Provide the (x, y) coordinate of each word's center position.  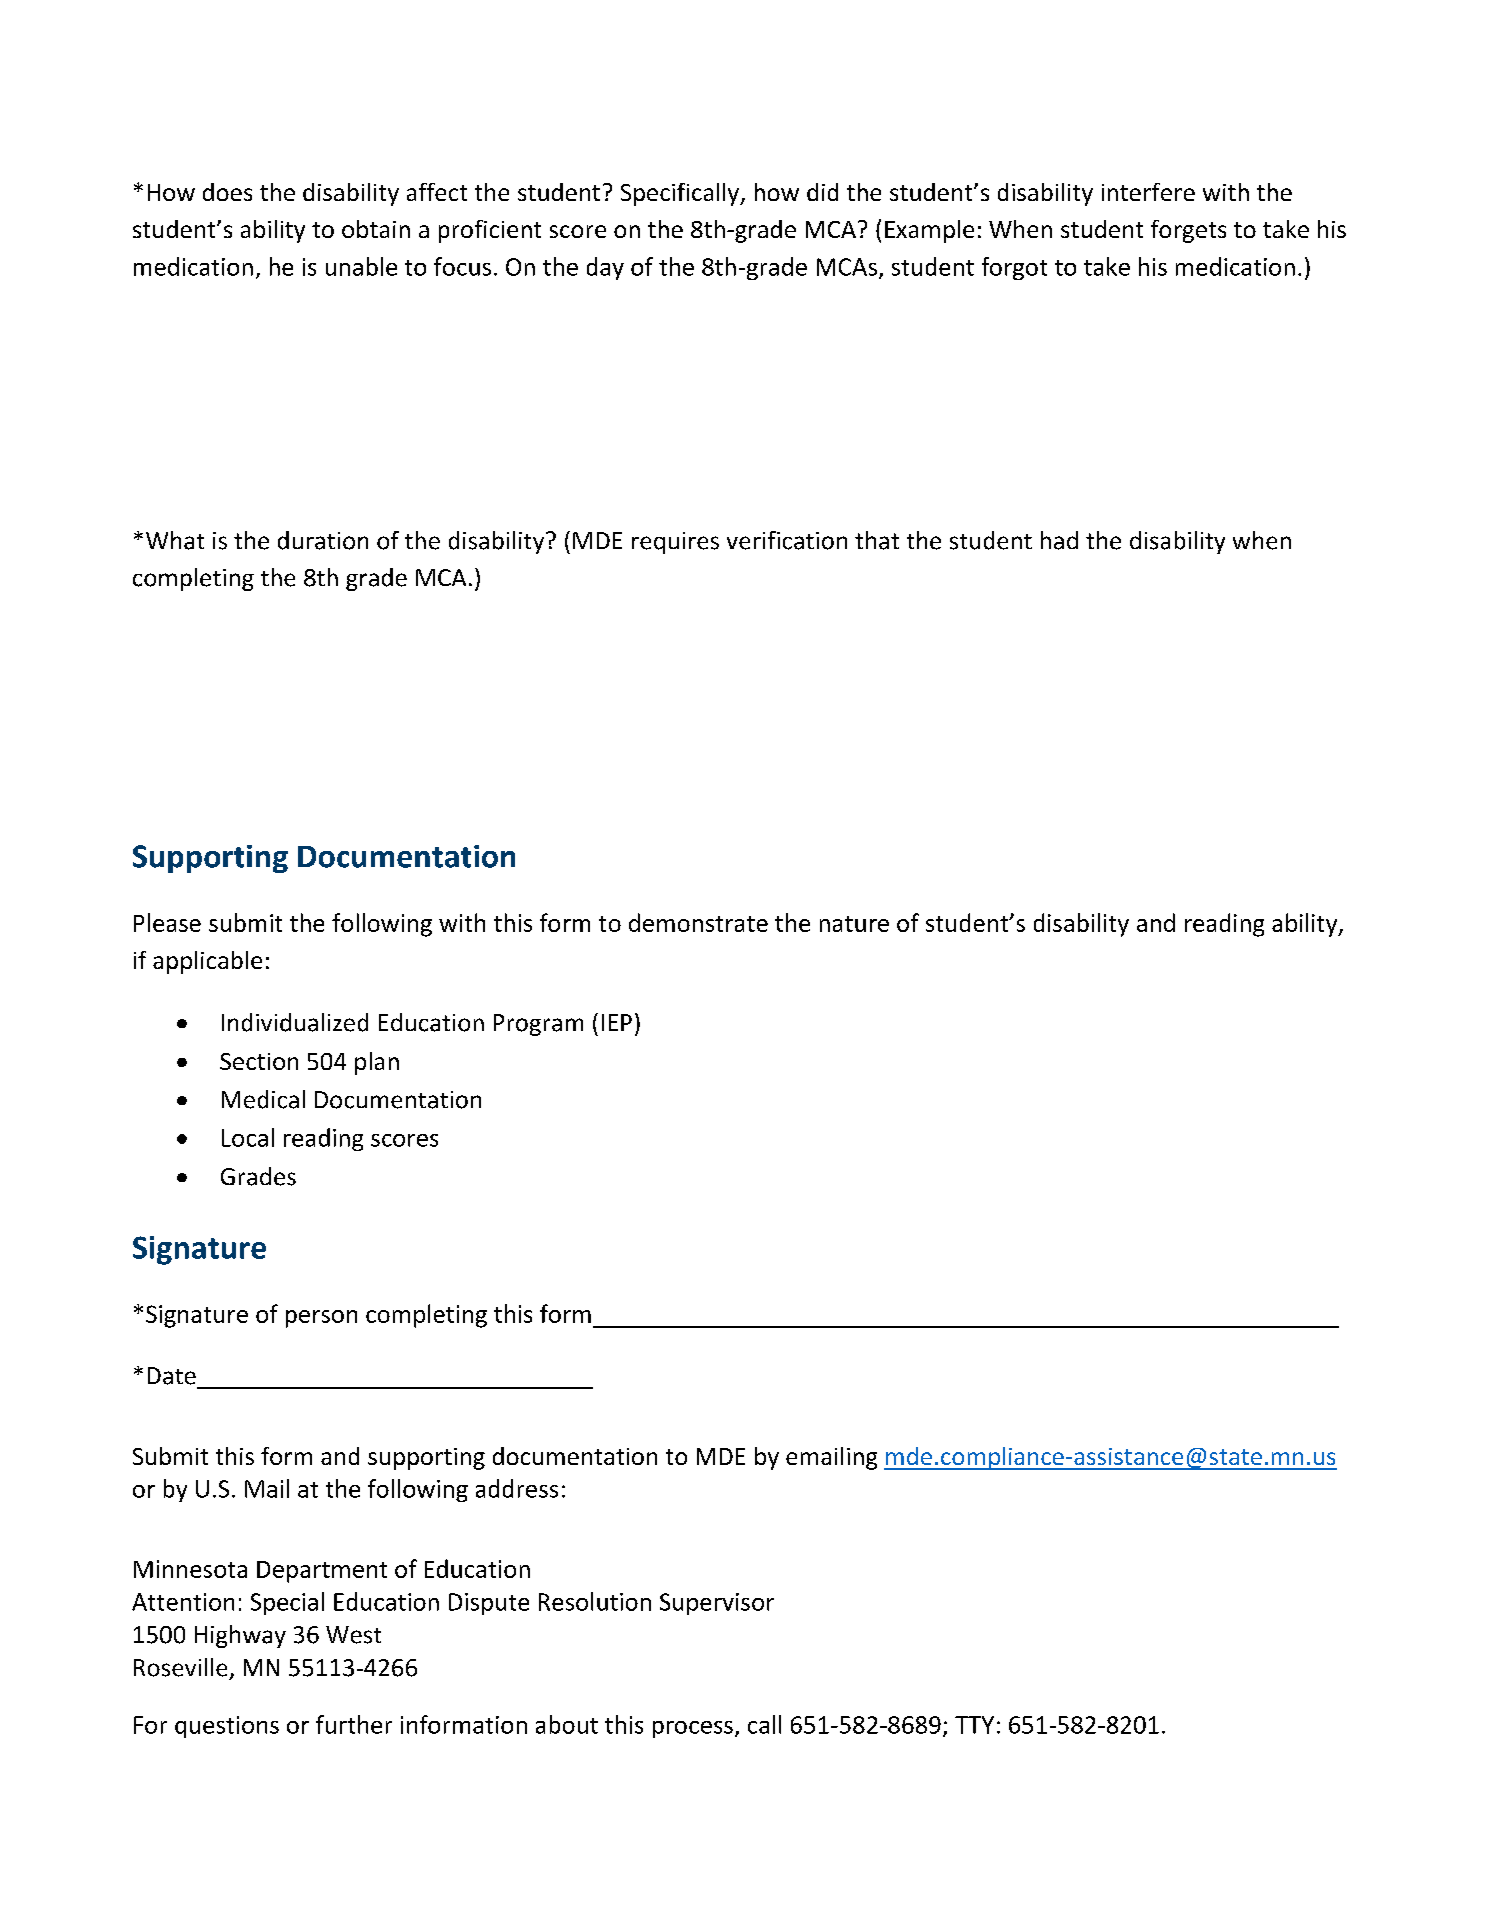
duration (323, 540)
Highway (240, 1636)
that (877, 540)
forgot (1014, 268)
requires (675, 543)
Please (167, 922)
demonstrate (698, 922)
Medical (263, 1099)
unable (361, 266)
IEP (617, 1022)
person (321, 1319)
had (1059, 540)
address (517, 1488)
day (605, 268)
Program (538, 1025)
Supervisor (717, 1604)
